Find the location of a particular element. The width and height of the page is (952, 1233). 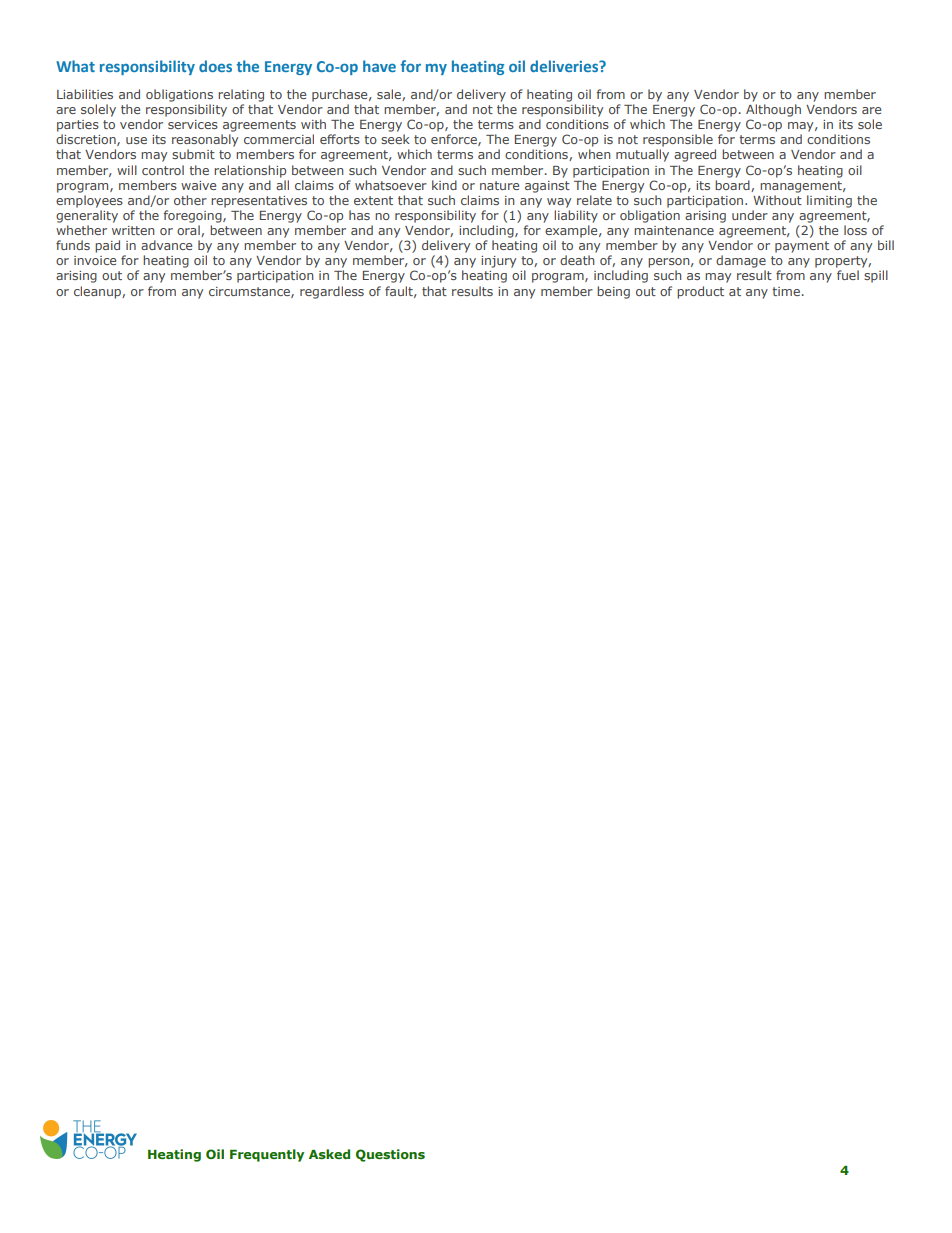

being is located at coordinates (613, 292).
